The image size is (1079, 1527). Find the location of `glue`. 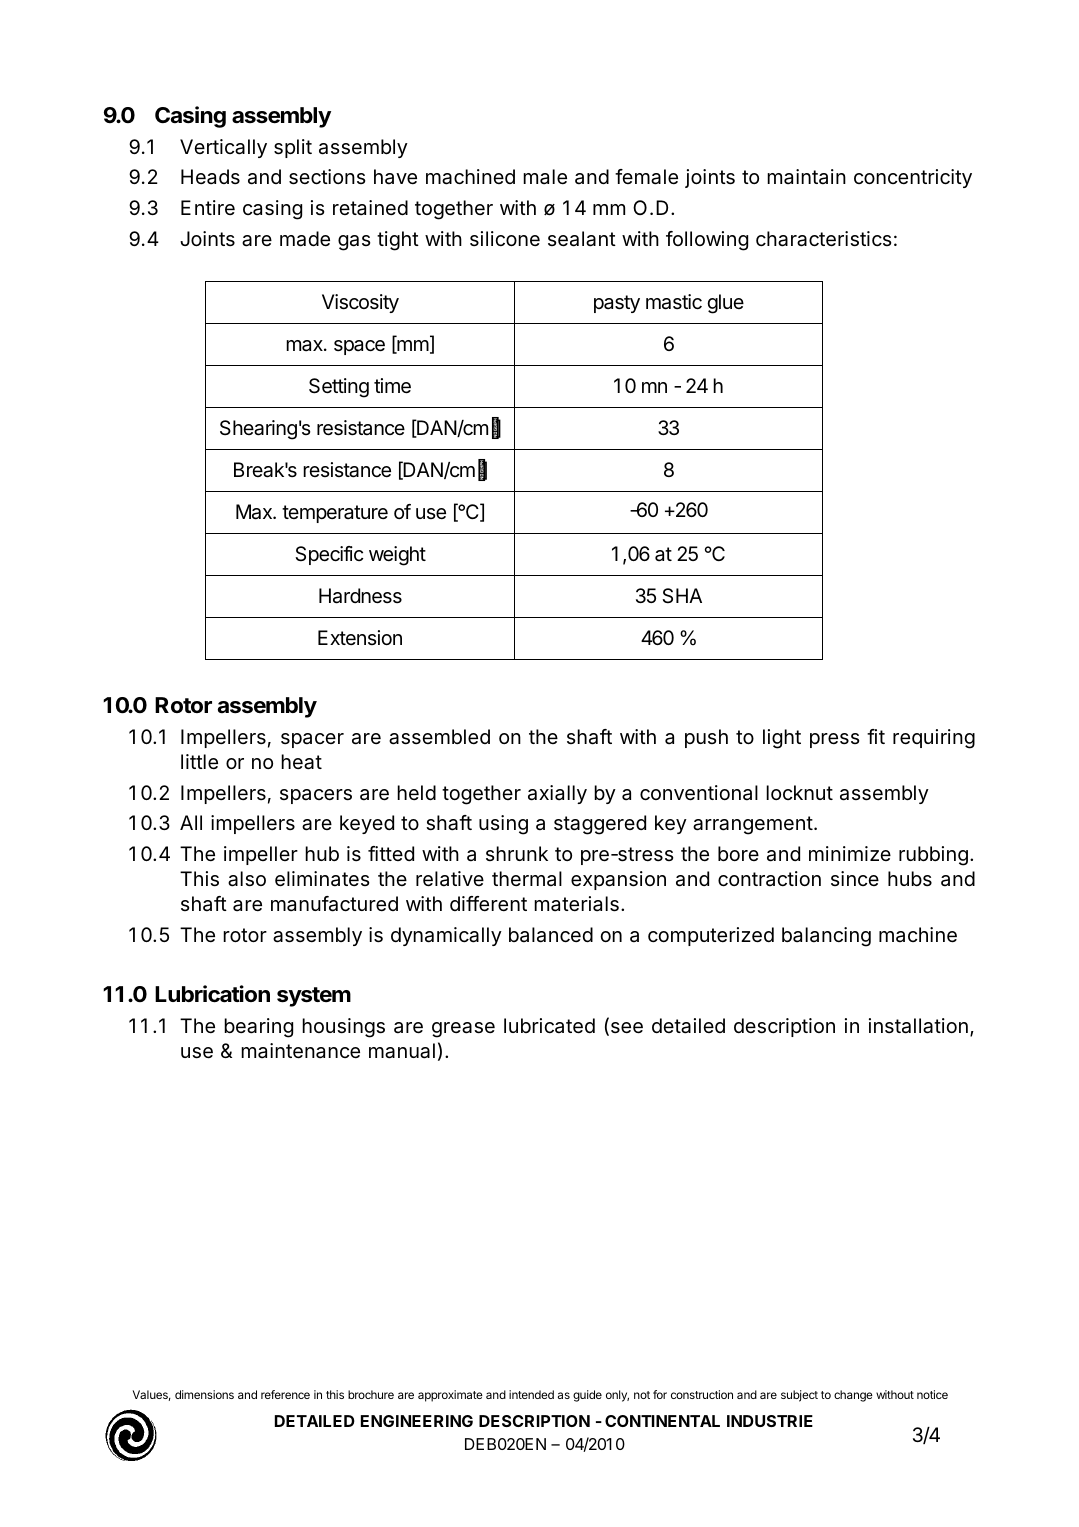

glue is located at coordinates (725, 304).
